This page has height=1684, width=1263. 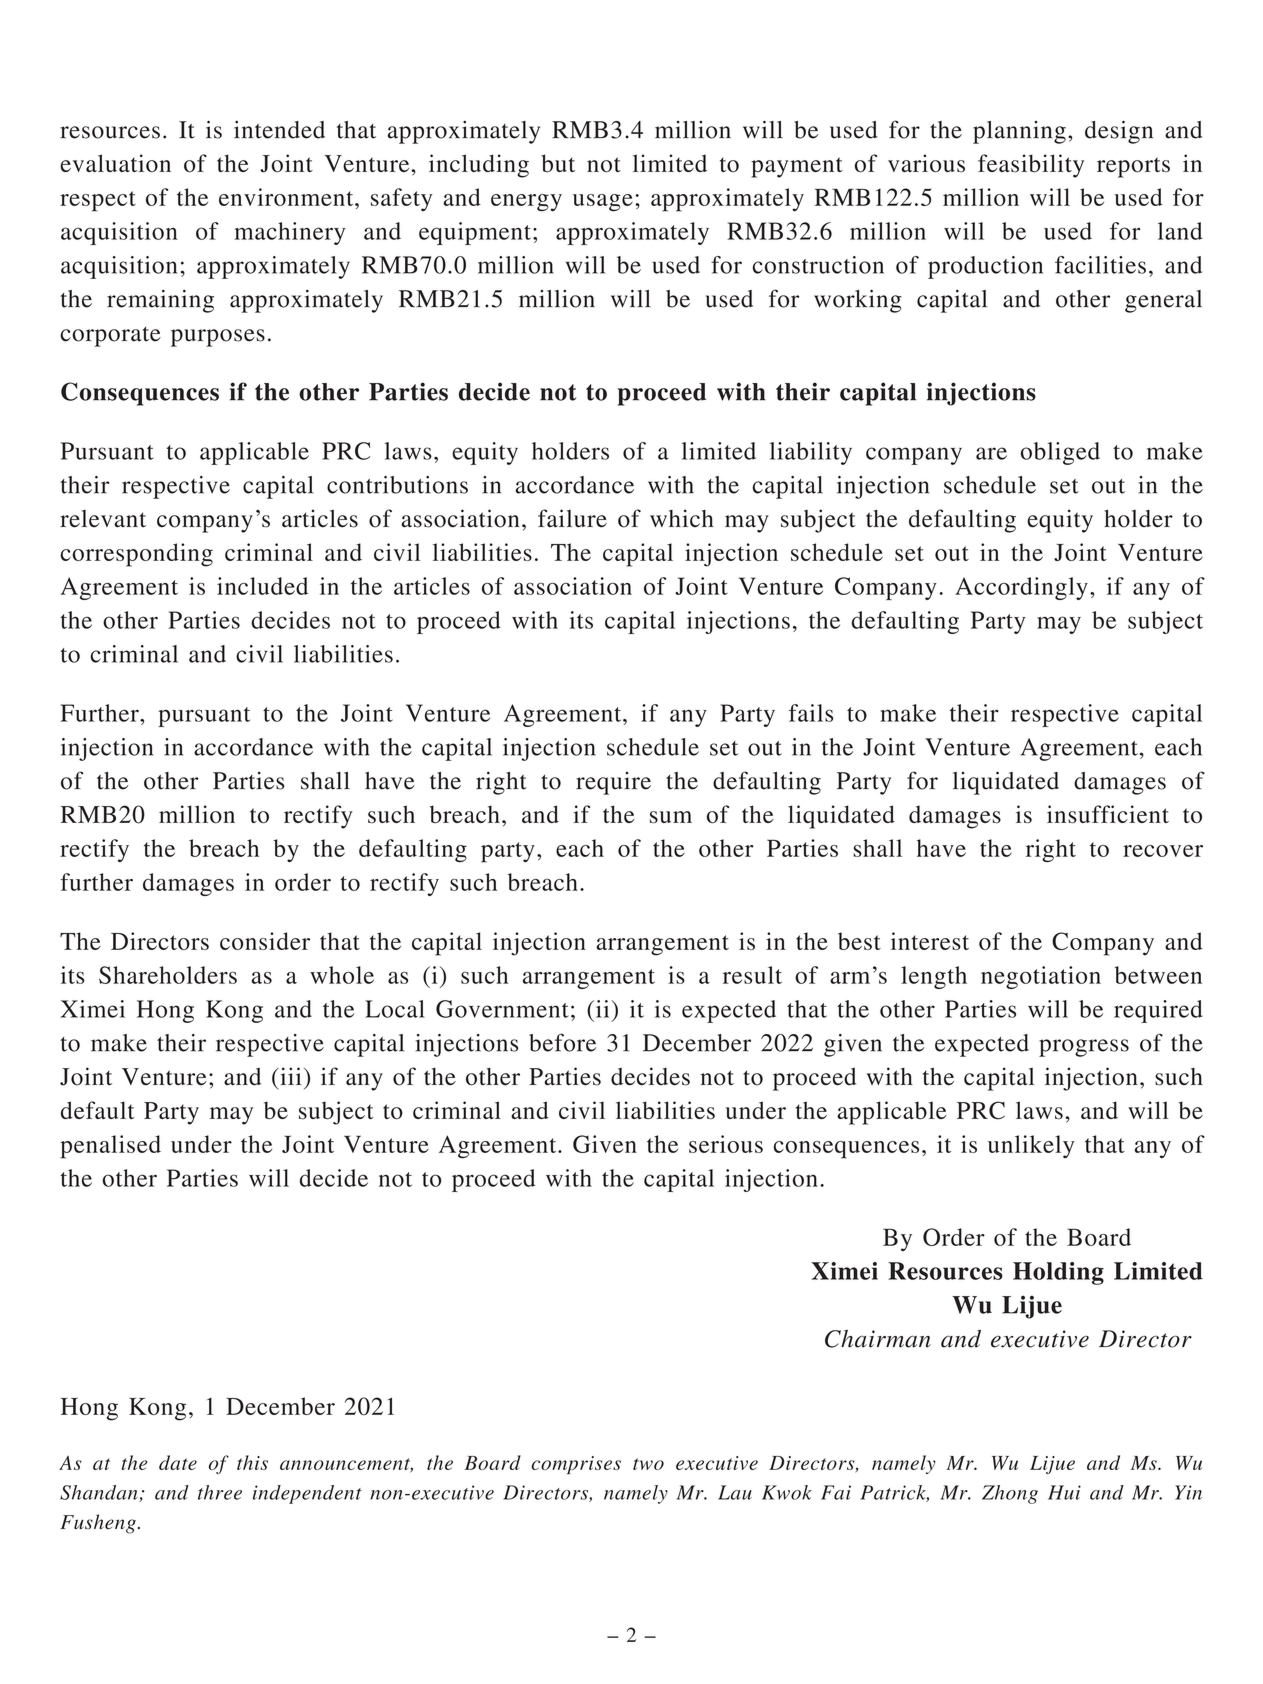 What do you see at coordinates (1064, 1492) in the page?
I see `Hui` at bounding box center [1064, 1492].
